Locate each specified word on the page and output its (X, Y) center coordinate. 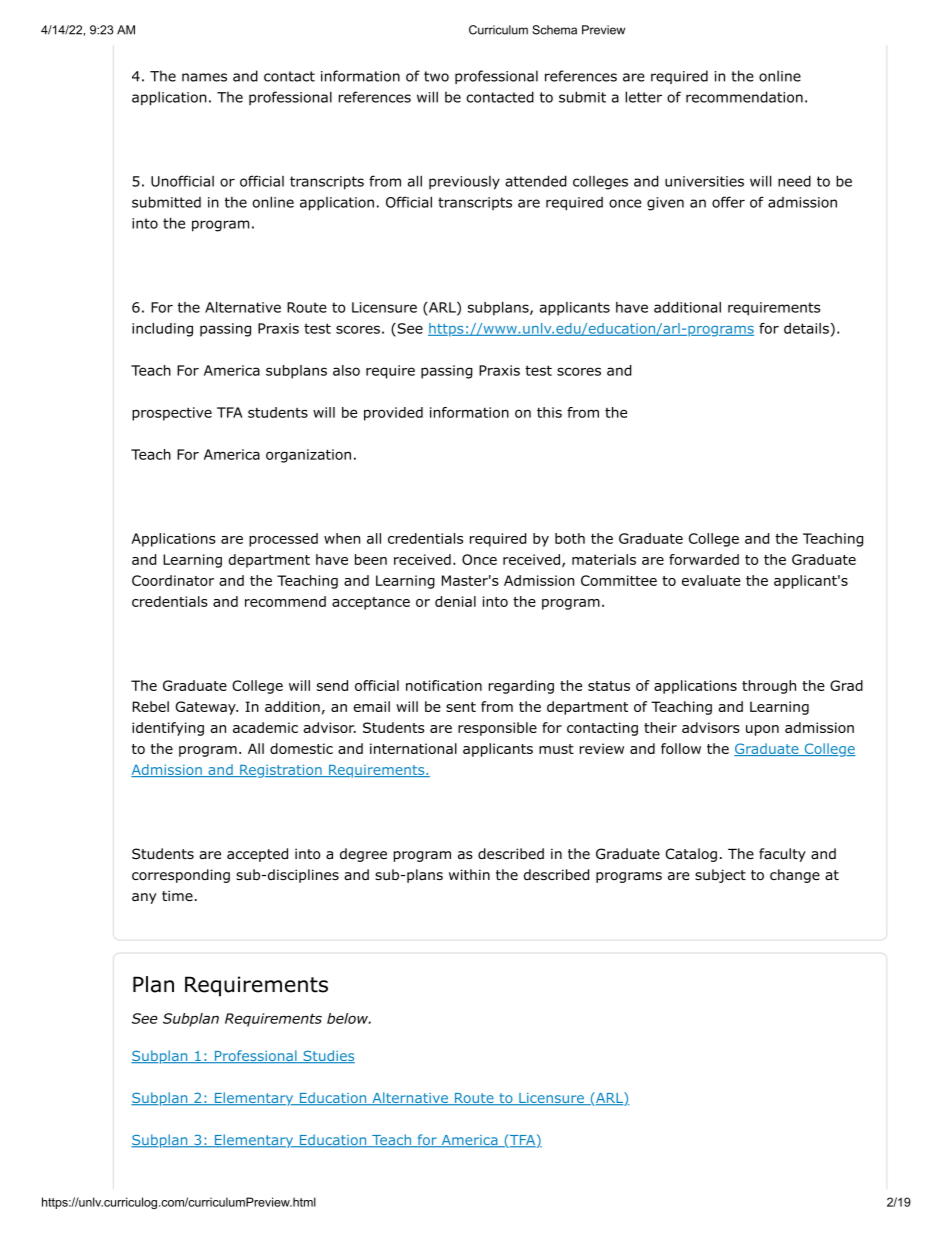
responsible (497, 729)
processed (283, 540)
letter (643, 97)
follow (681, 748)
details (806, 328)
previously (464, 183)
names (204, 77)
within (469, 874)
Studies (328, 1056)
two (436, 76)
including (162, 330)
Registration (281, 771)
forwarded (704, 559)
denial (455, 601)
